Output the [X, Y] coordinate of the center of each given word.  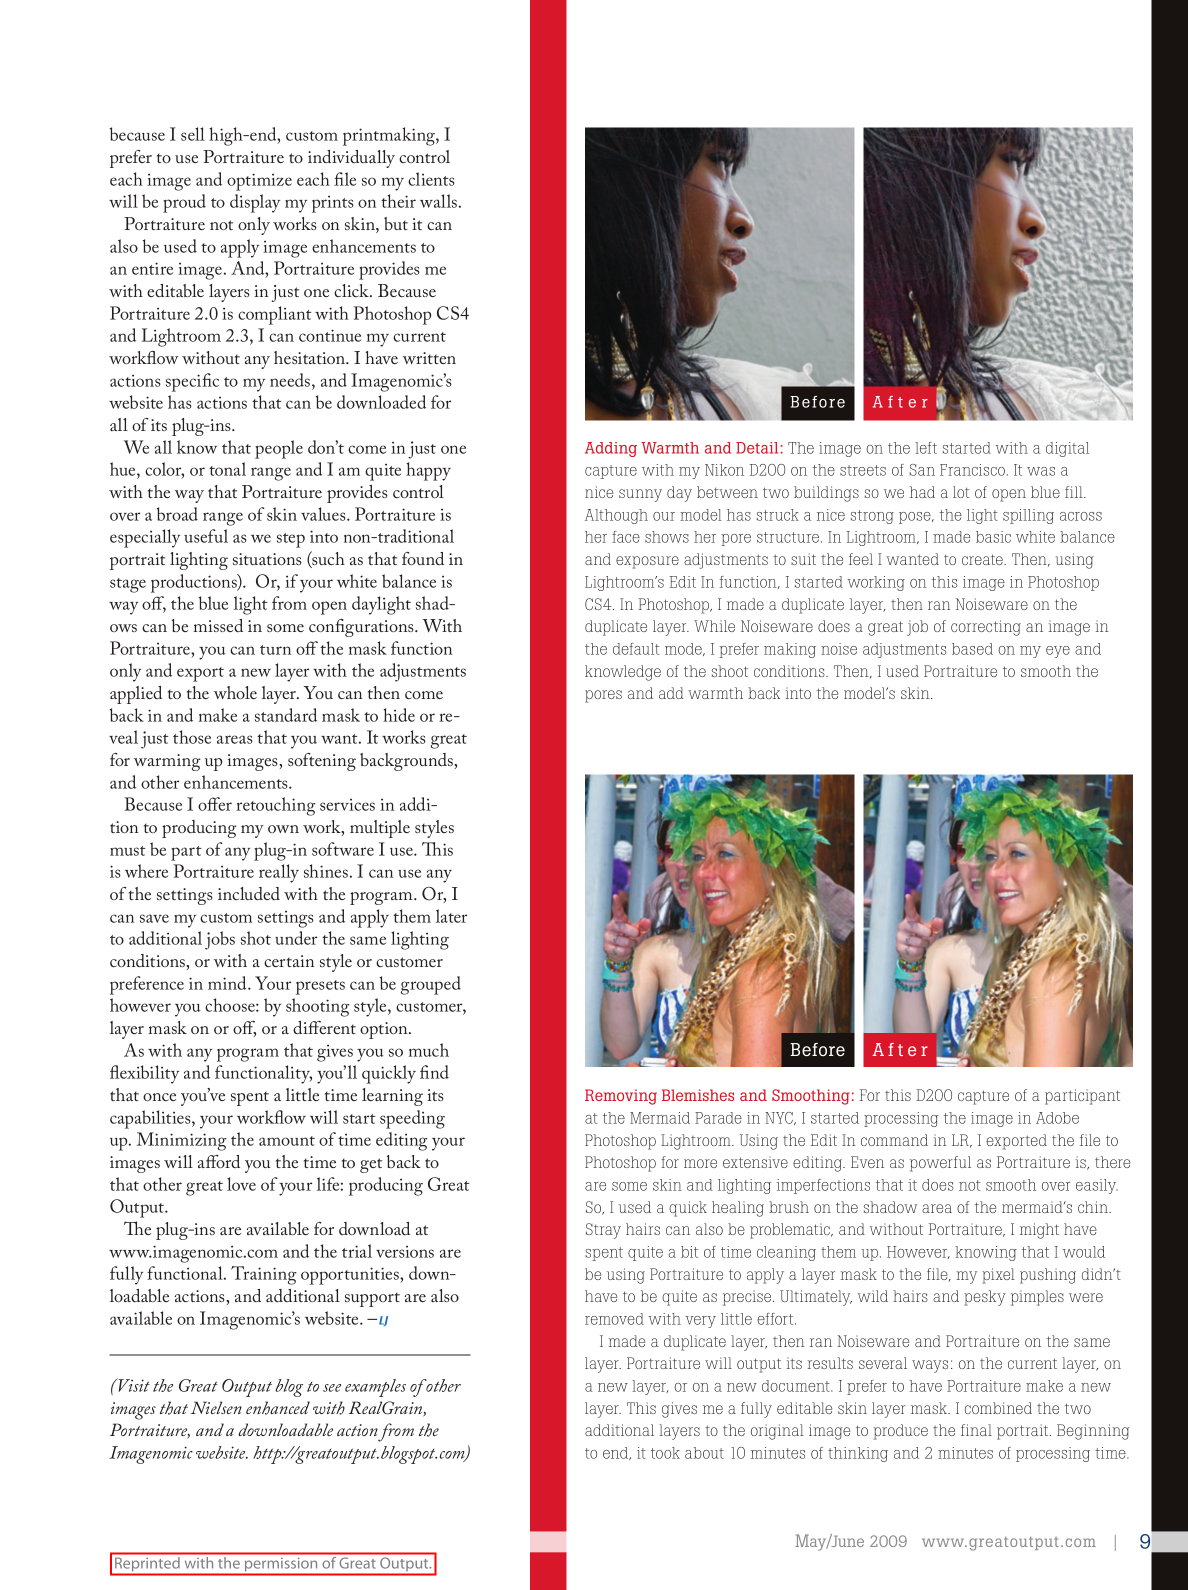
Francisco [972, 470]
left [926, 448]
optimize [259, 182]
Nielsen [216, 1407]
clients [431, 179]
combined [998, 1408]
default [636, 649]
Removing [621, 1097]
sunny [640, 495]
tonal [227, 469]
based [972, 649]
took [665, 1453]
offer [215, 804]
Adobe [1057, 1118]
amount [287, 1141]
